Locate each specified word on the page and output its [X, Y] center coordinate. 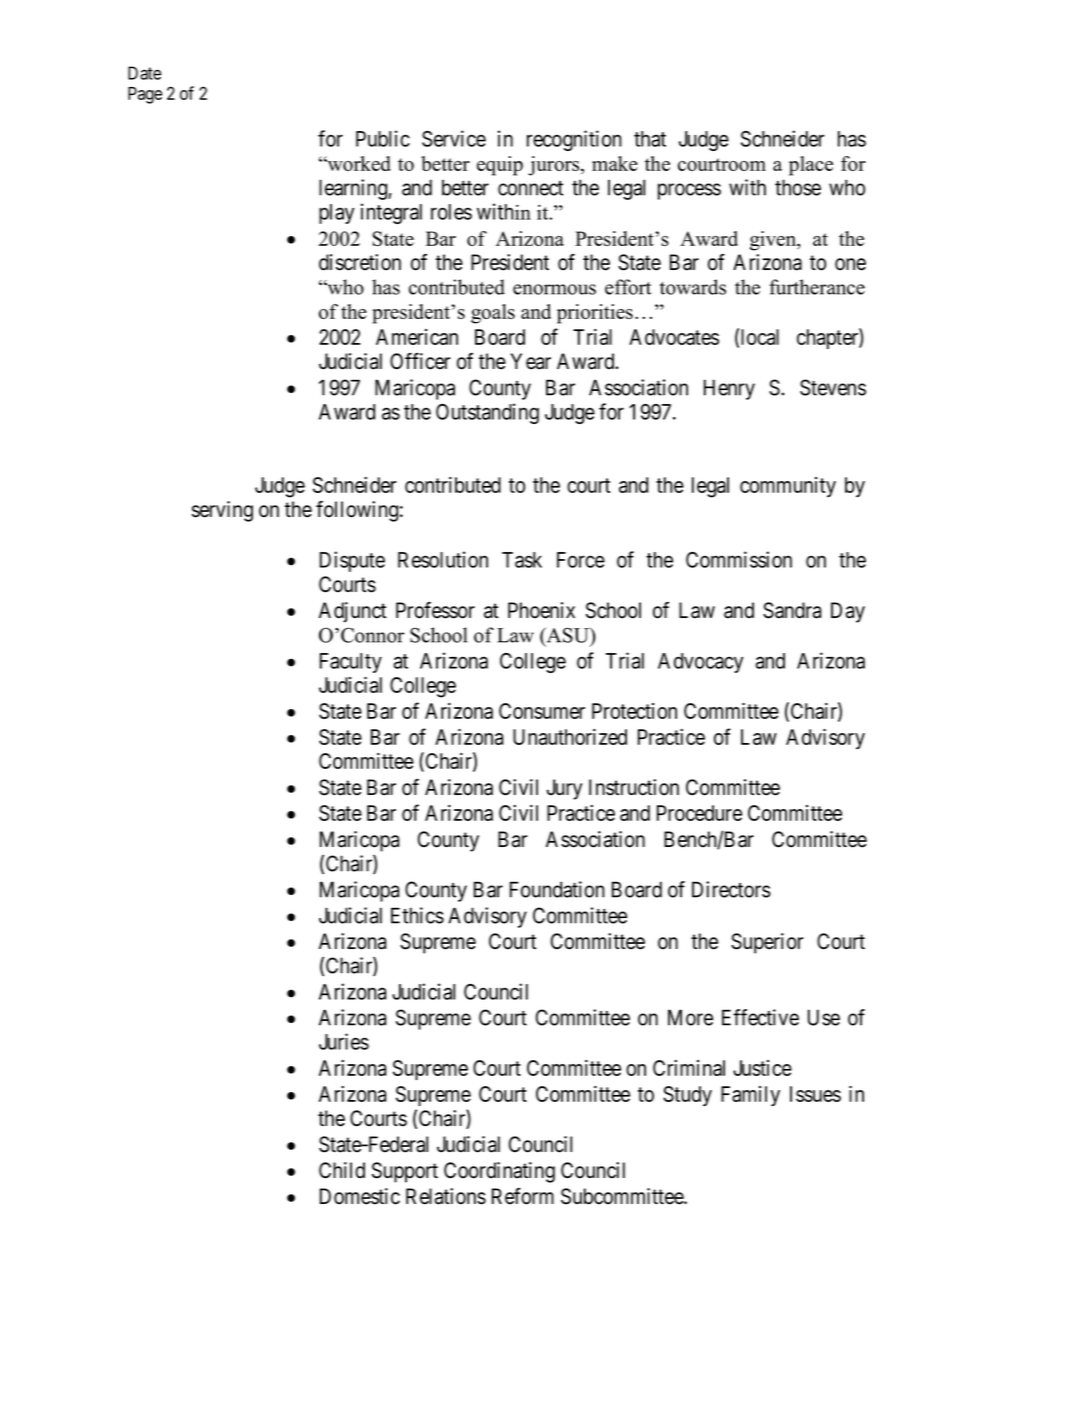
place [811, 166]
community [788, 487]
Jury [564, 789]
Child [342, 1170]
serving [222, 511]
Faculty [351, 663]
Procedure [699, 813]
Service [454, 138]
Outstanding [487, 413]
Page [145, 95]
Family [750, 1096]
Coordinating [499, 1172]
